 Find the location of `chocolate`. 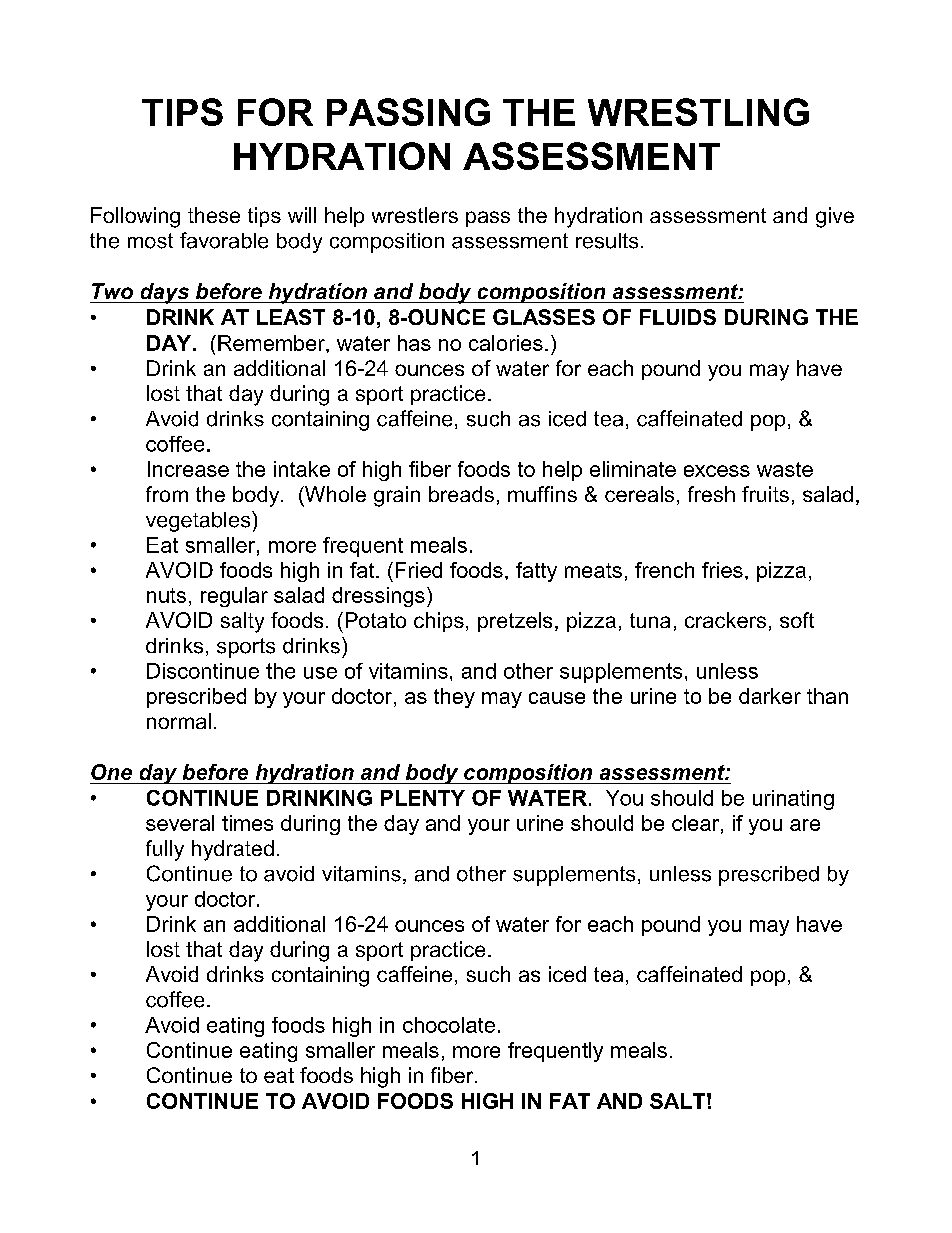

chocolate is located at coordinates (449, 1025).
